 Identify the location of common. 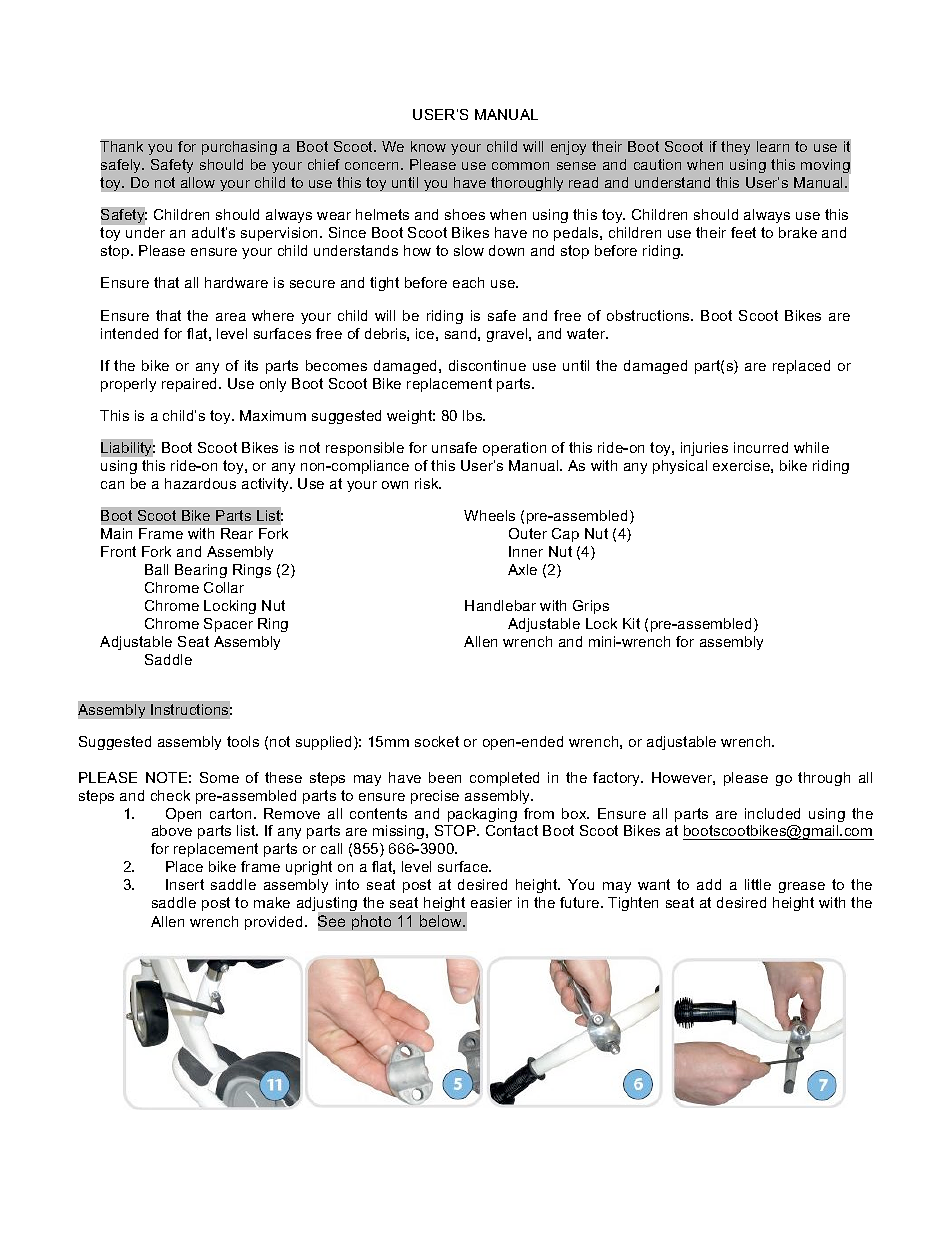
(520, 166).
